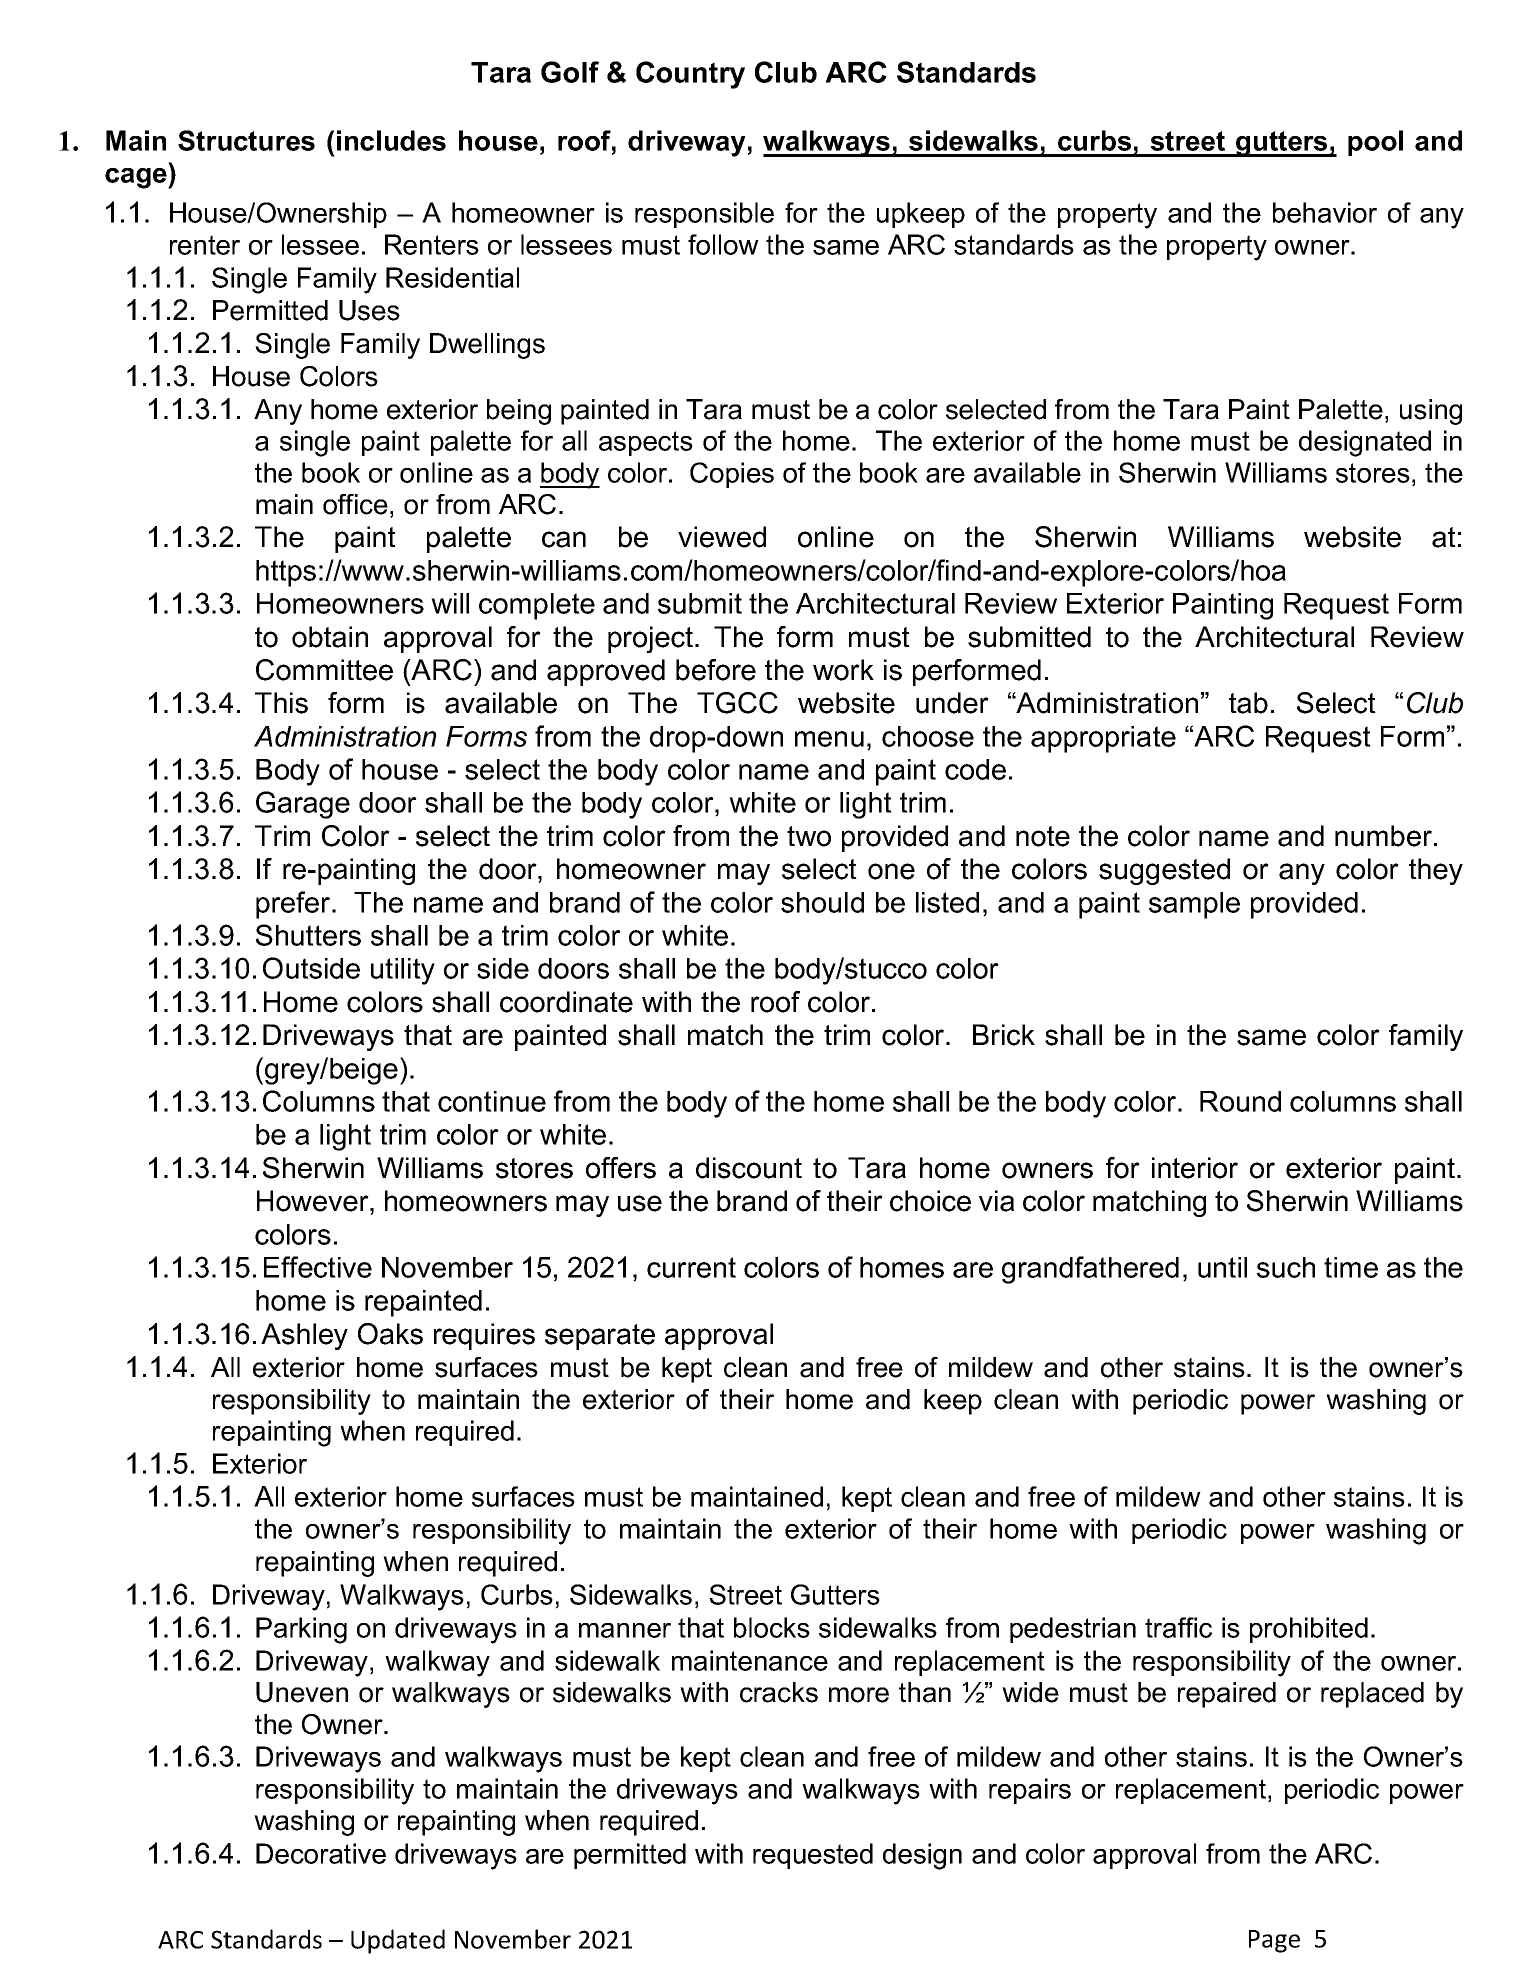 This document has width=1536, height=1988. I want to click on Round, so click(1240, 1101).
